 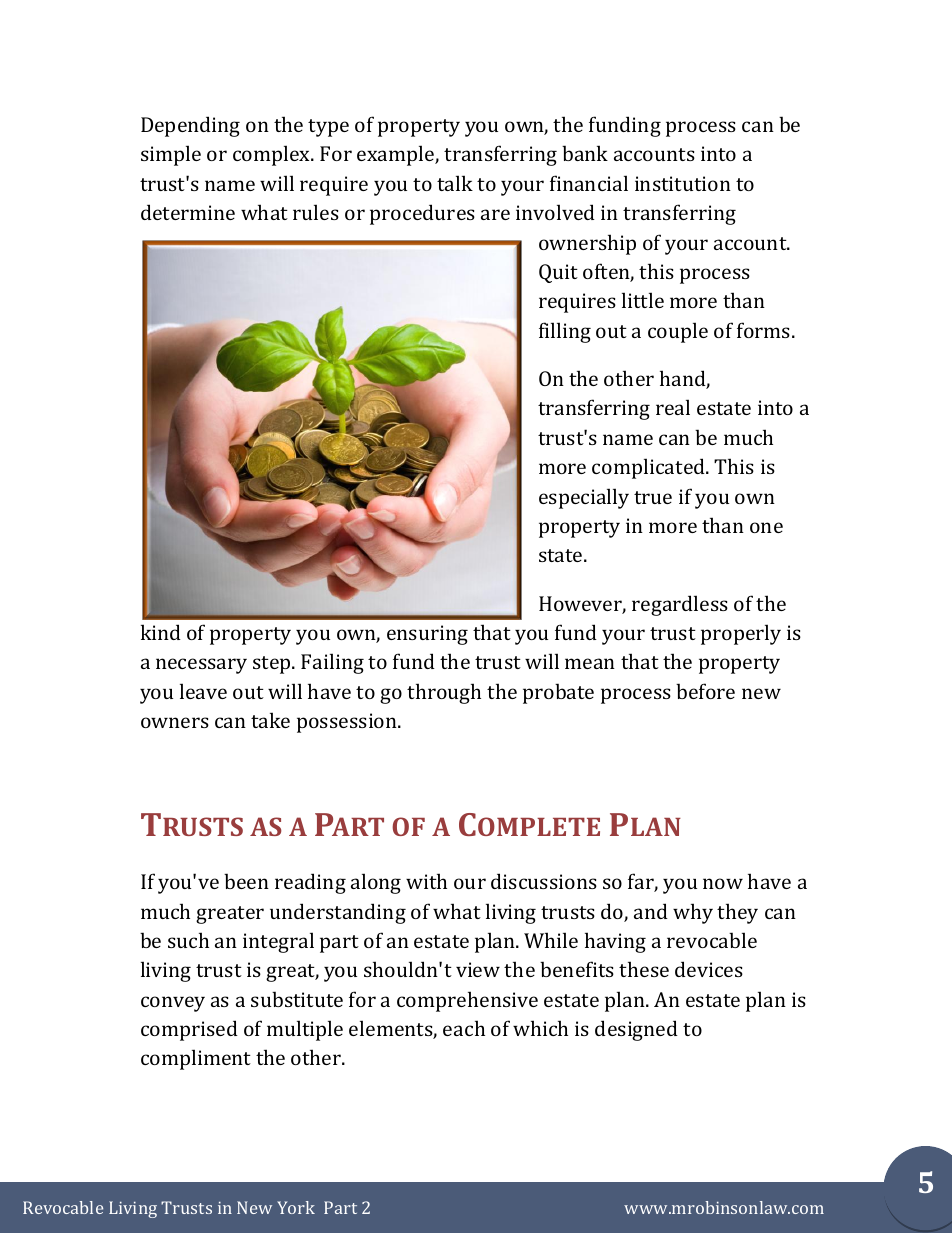 What do you see at coordinates (444, 693) in the screenshot?
I see `through` at bounding box center [444, 693].
